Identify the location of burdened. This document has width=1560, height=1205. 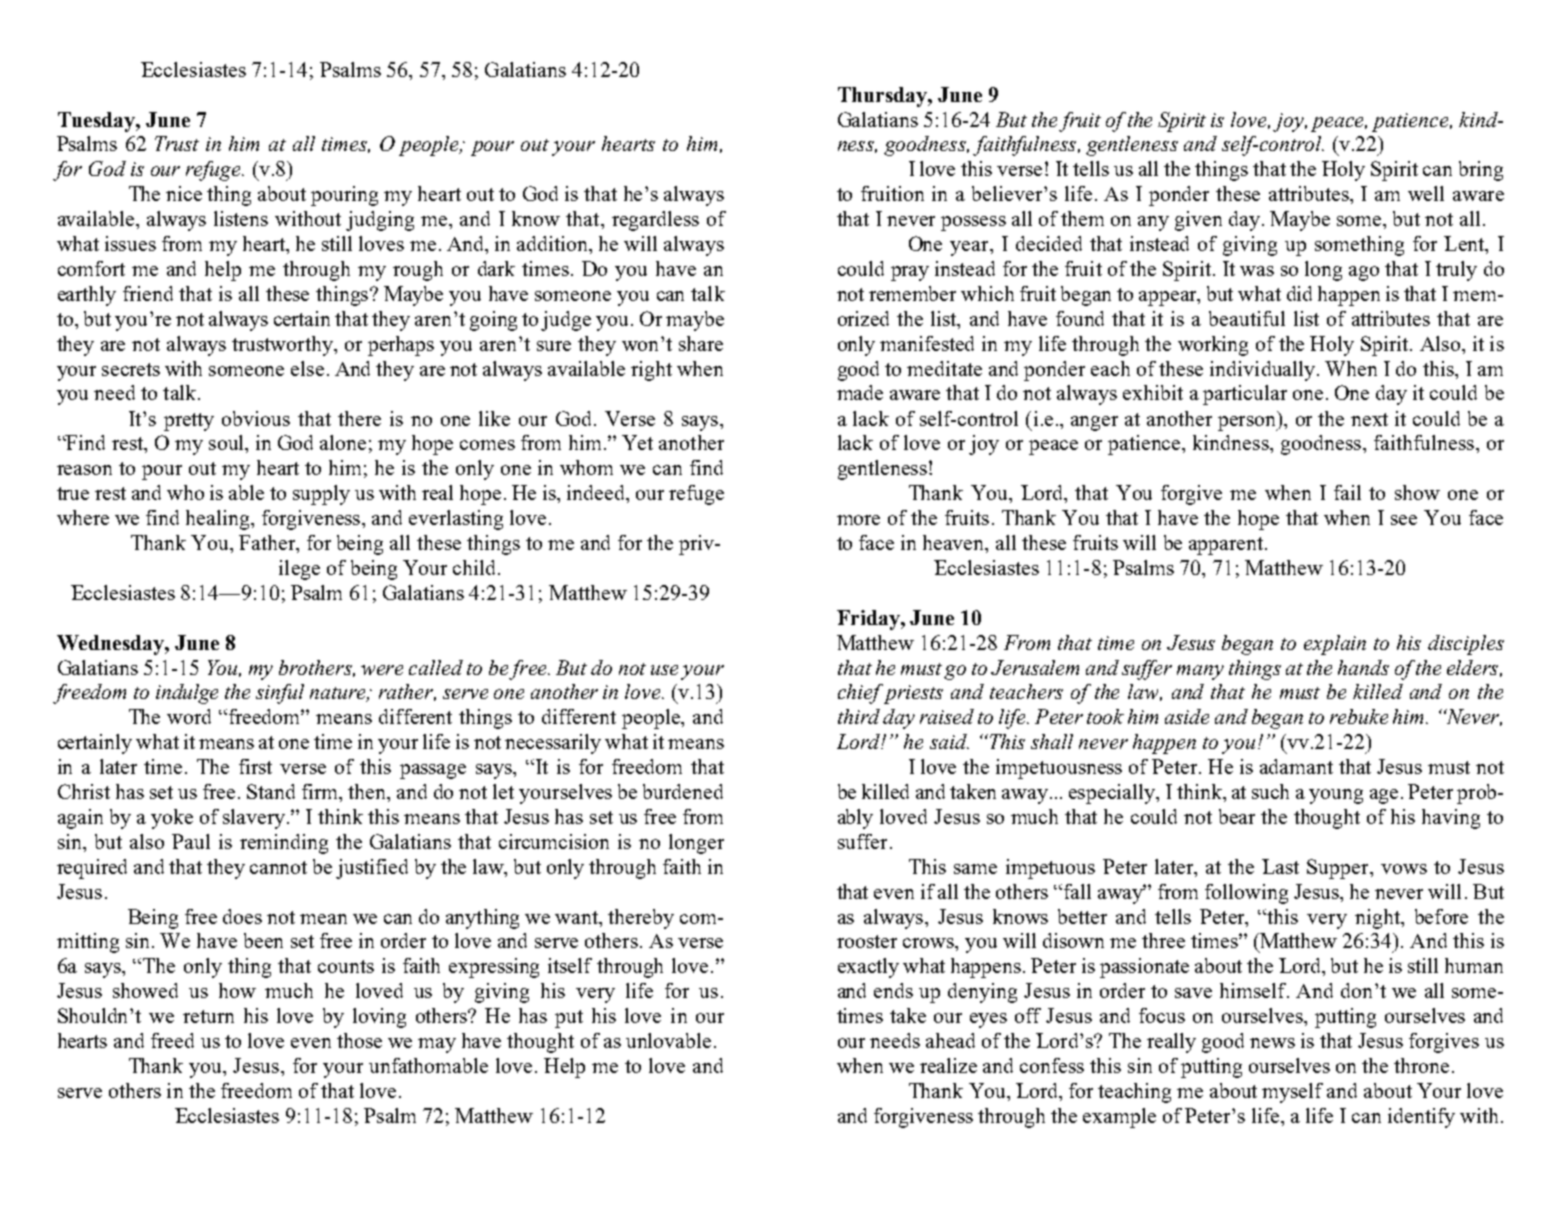
(683, 791).
